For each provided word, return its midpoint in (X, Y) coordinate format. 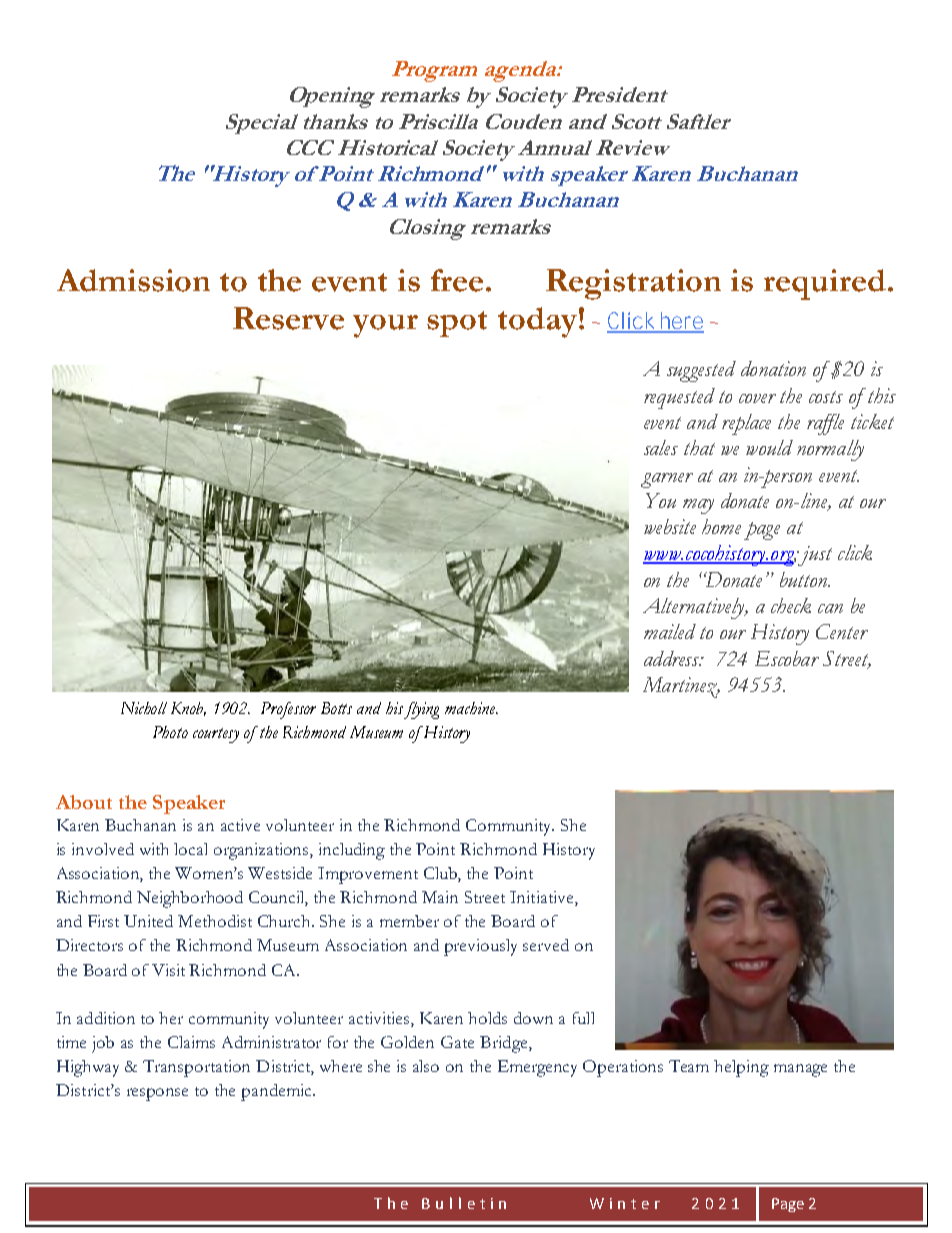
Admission (133, 280)
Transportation (196, 1068)
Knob (188, 709)
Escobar (787, 658)
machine (471, 708)
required (825, 284)
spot (457, 324)
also (426, 1066)
